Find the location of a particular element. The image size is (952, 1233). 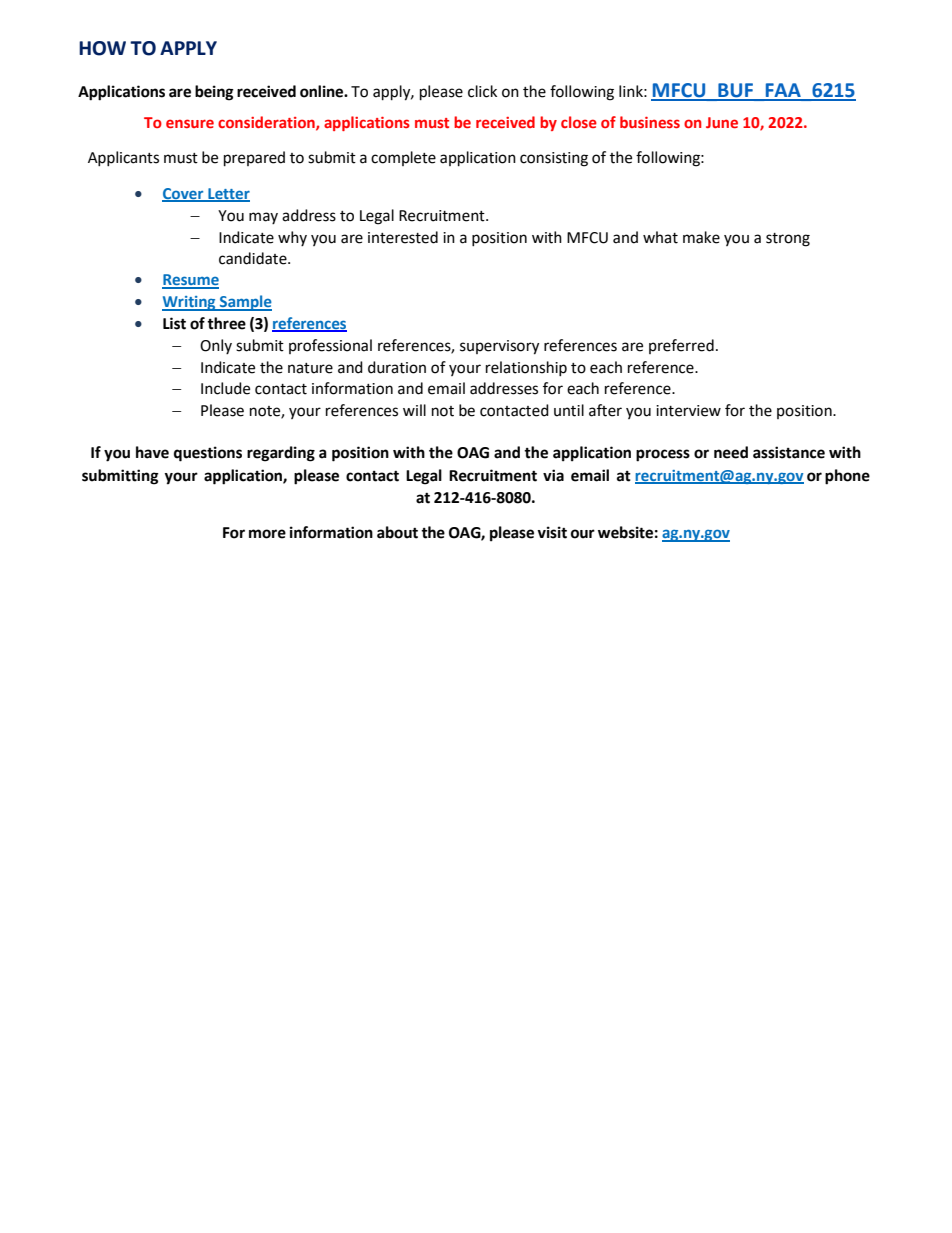

click is located at coordinates (482, 91).
